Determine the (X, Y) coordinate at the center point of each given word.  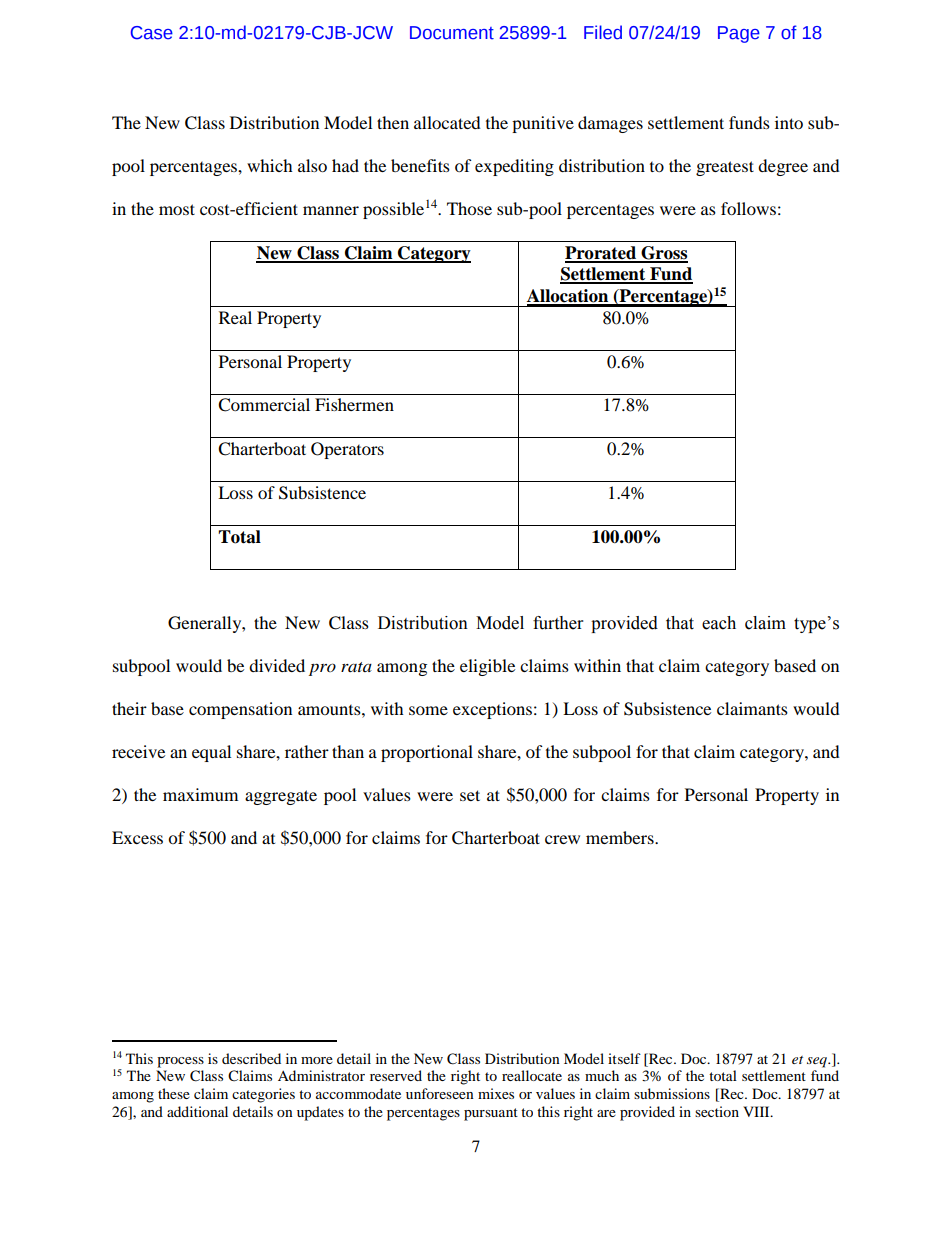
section (717, 1111)
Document (452, 33)
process (180, 1062)
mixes (496, 1093)
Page (739, 34)
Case (152, 33)
